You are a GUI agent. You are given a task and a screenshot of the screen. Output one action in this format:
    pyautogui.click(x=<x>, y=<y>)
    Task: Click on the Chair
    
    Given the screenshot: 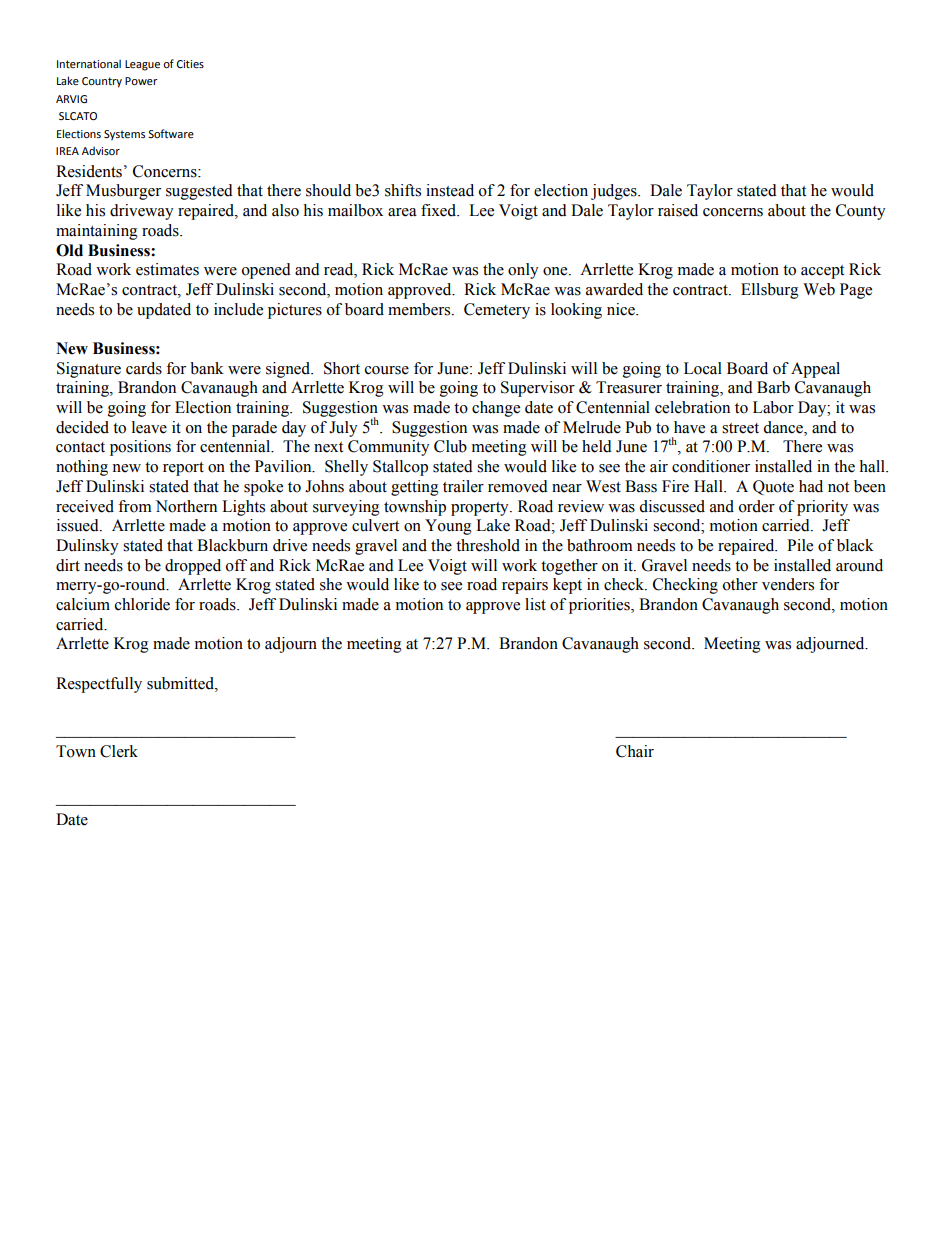 What is the action you would take?
    pyautogui.click(x=635, y=751)
